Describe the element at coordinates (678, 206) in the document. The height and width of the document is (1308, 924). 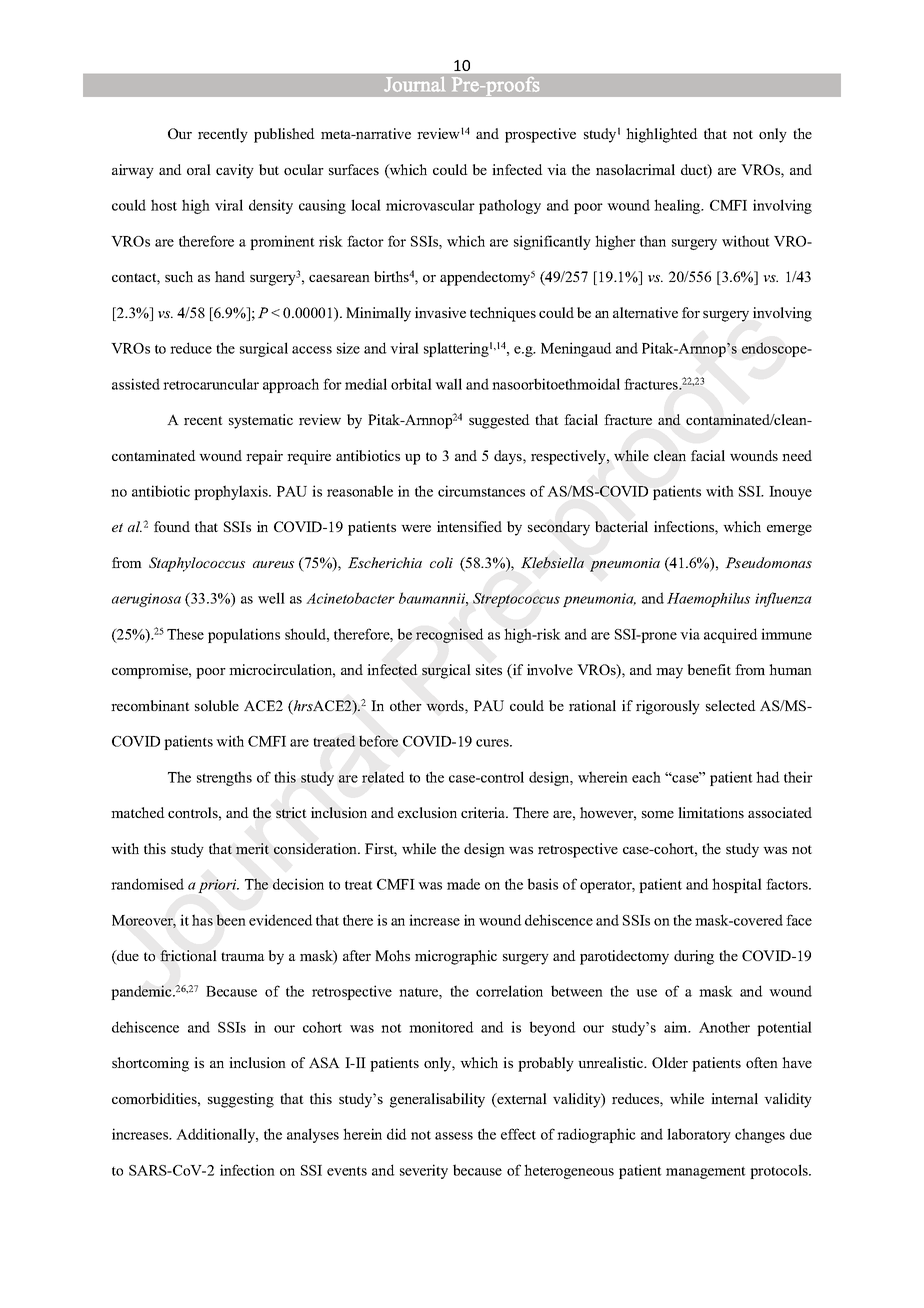
I see `healing` at that location.
